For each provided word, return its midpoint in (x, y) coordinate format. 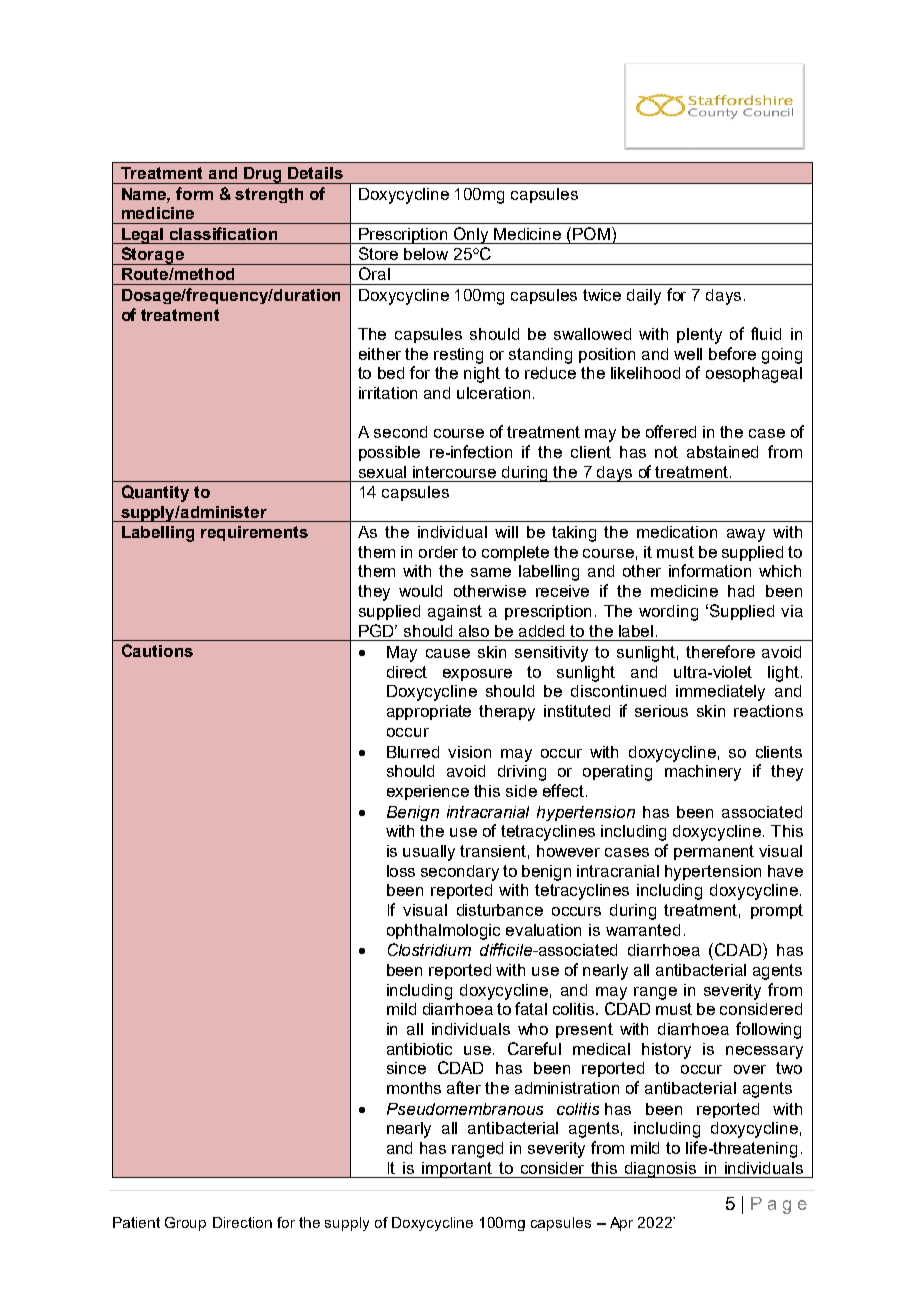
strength (269, 195)
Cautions (157, 650)
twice (602, 295)
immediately (720, 693)
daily (644, 297)
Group (185, 1224)
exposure (477, 675)
